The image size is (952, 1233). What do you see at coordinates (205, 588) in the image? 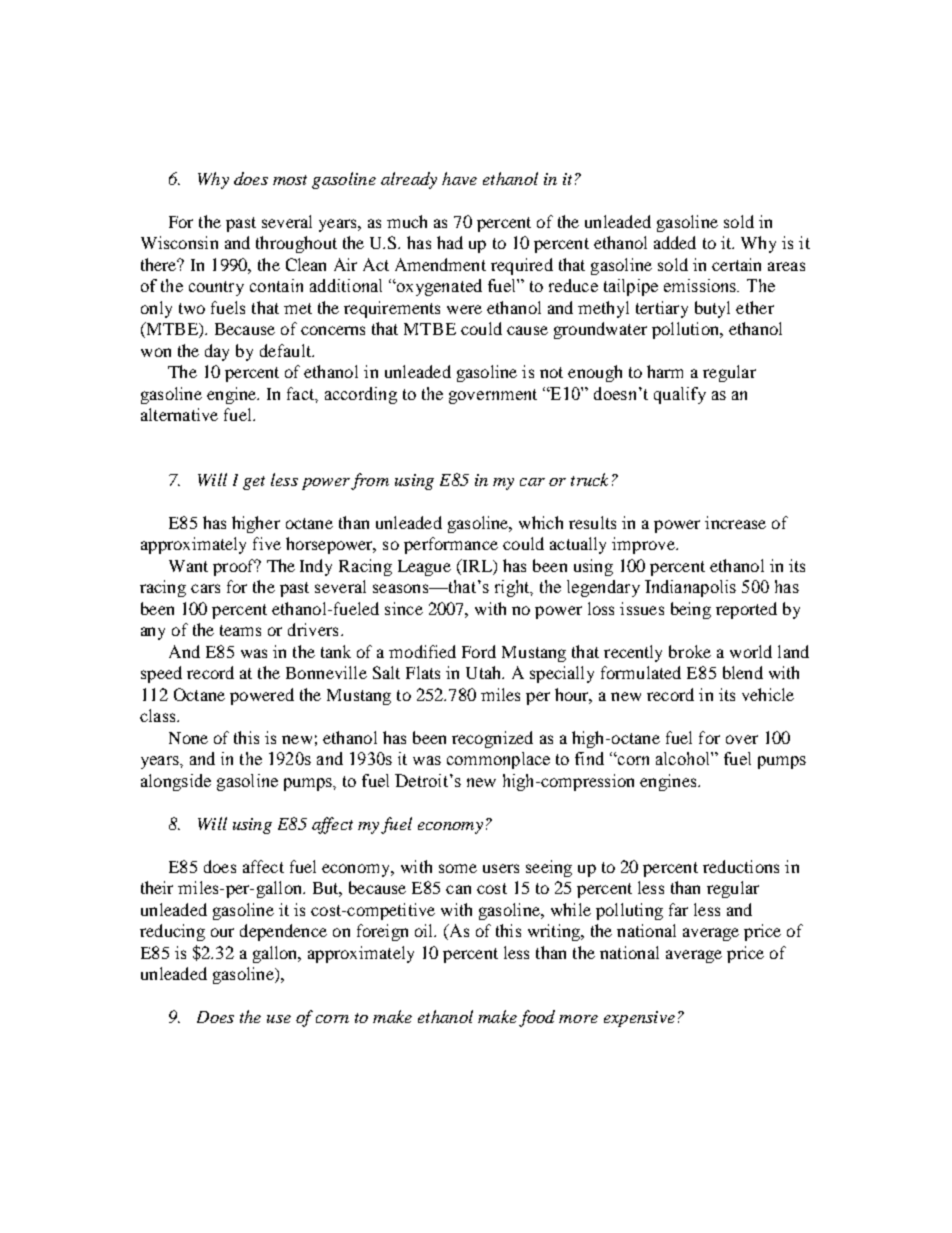
I see `cars` at bounding box center [205, 588].
